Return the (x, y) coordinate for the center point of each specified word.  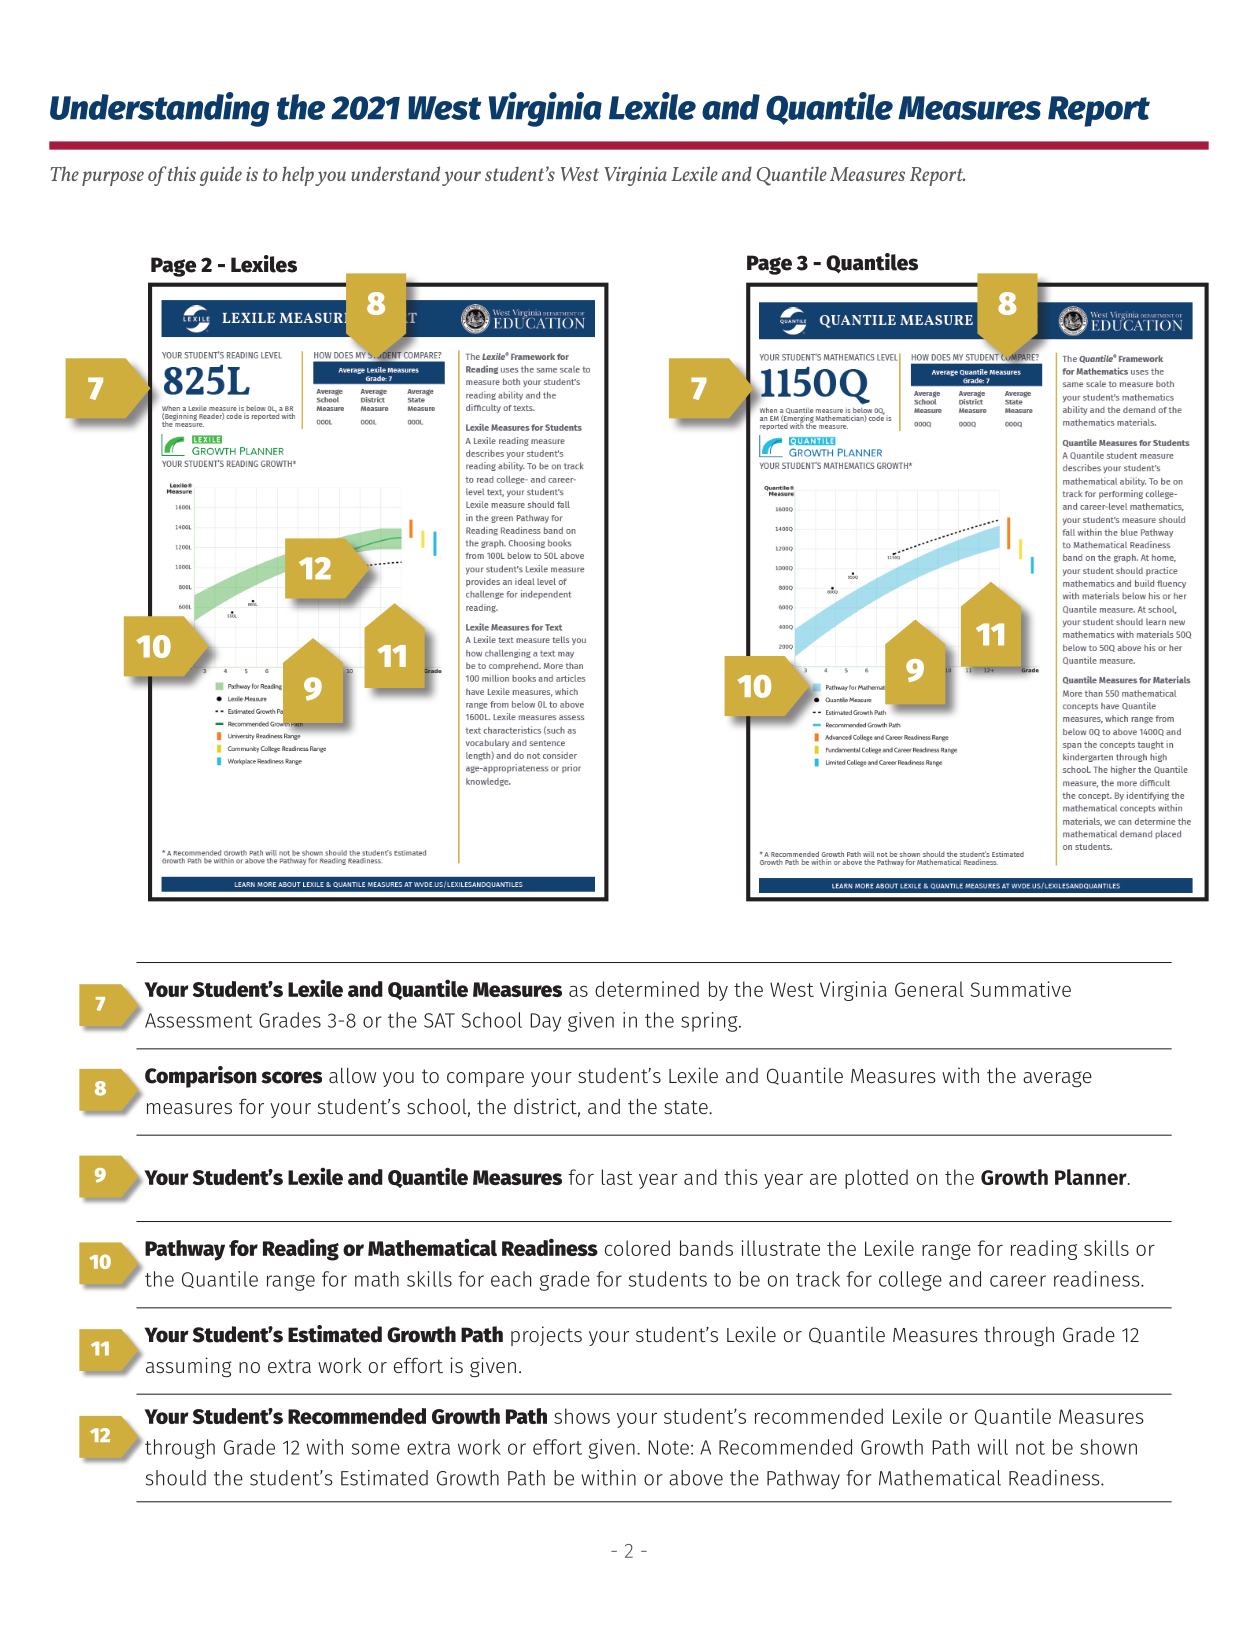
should (176, 1478)
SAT (439, 1020)
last (617, 1177)
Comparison (201, 1077)
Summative (1021, 989)
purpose (113, 178)
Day (545, 1022)
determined (647, 989)
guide (221, 176)
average (1057, 1079)
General (929, 989)
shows (582, 1416)
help (298, 176)
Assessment (199, 1020)
